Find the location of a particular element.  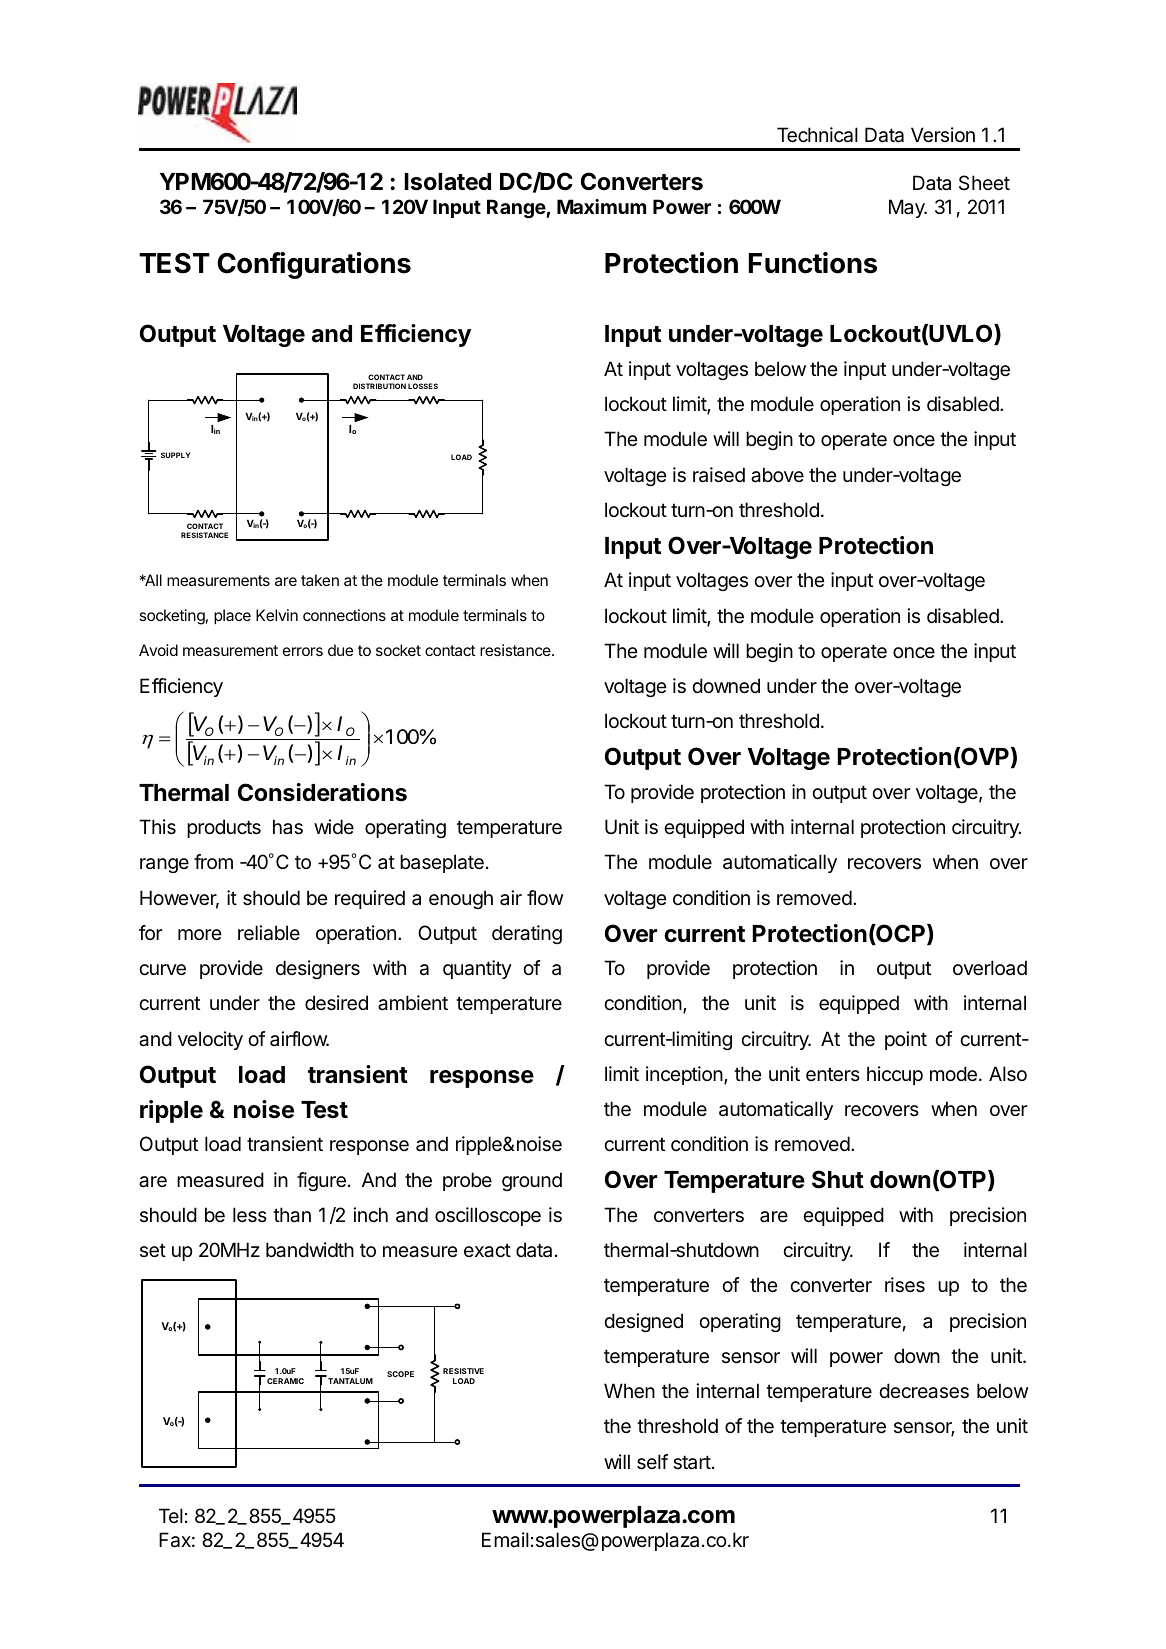

Maximum is located at coordinates (601, 206).
